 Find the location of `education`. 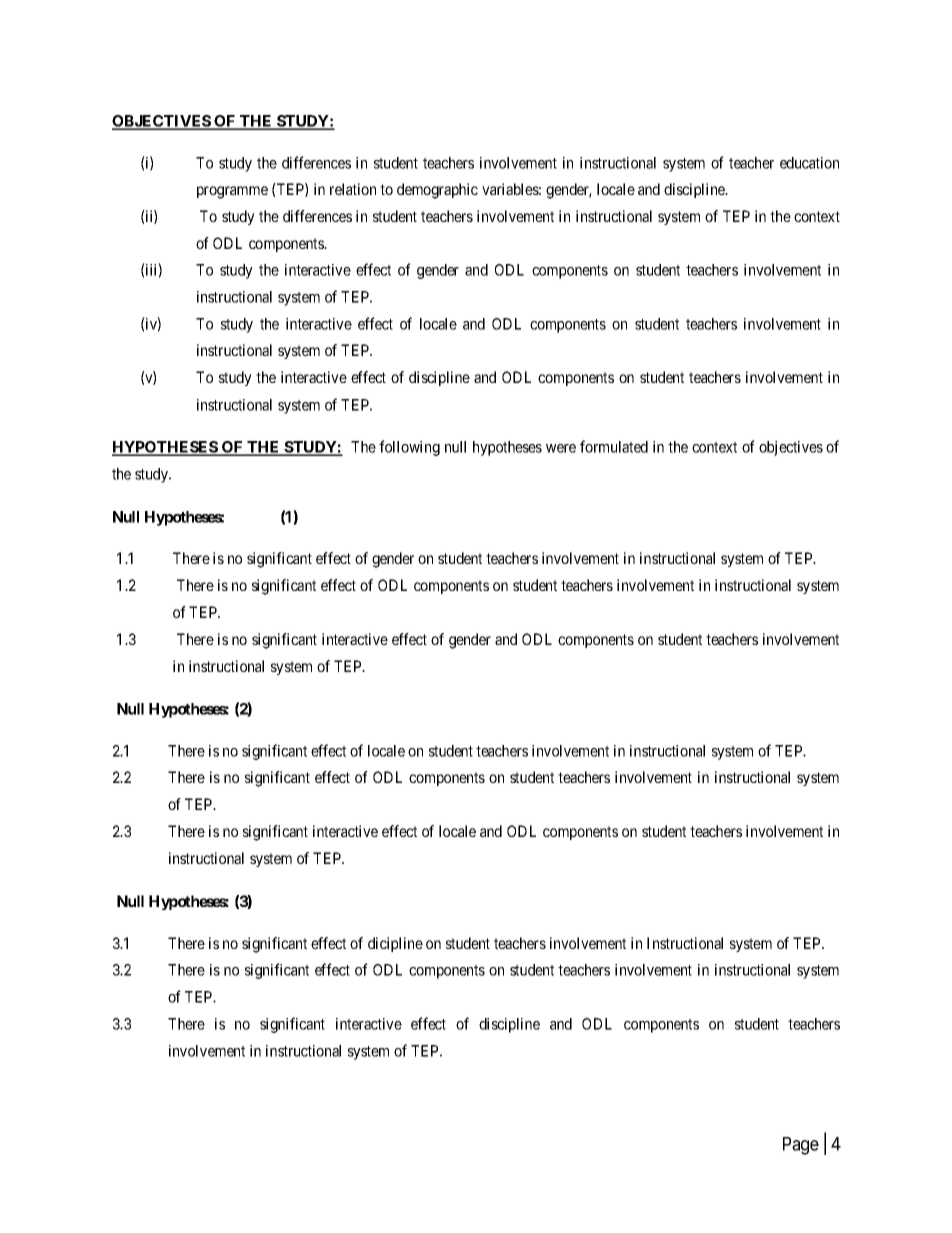

education is located at coordinates (809, 163).
